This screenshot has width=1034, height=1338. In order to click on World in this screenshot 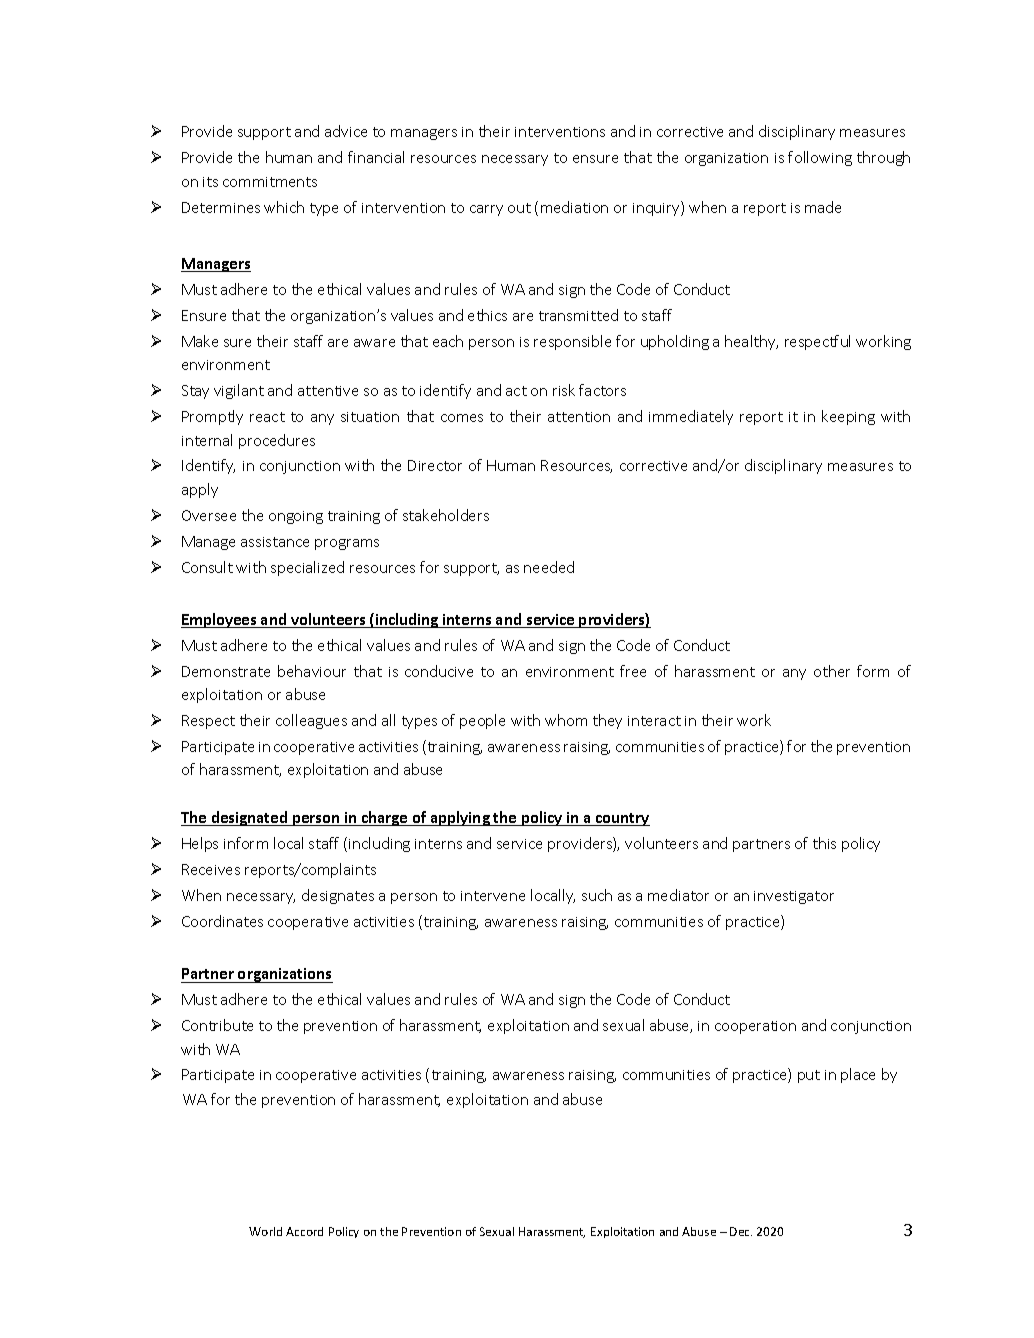, I will do `click(265, 1231)`.
